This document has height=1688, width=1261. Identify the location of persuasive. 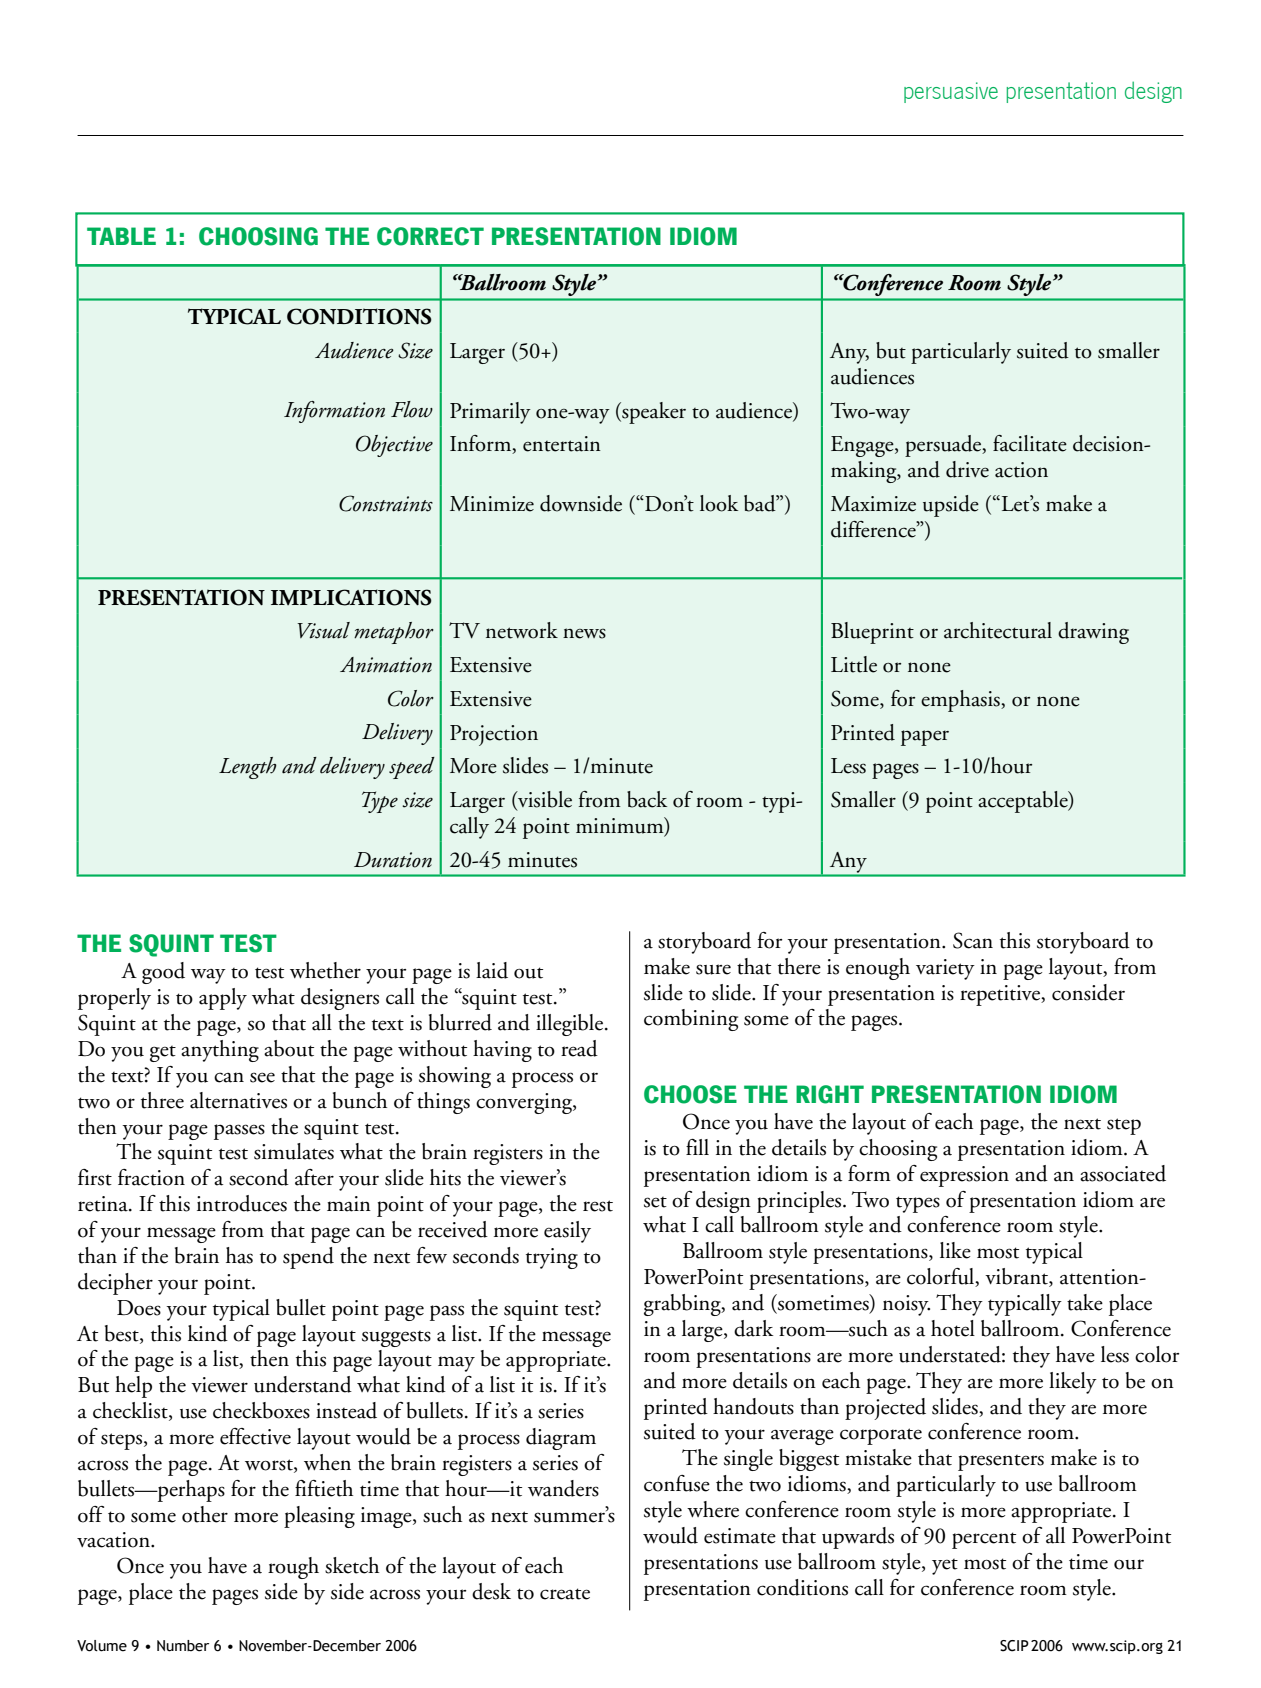
(951, 92).
